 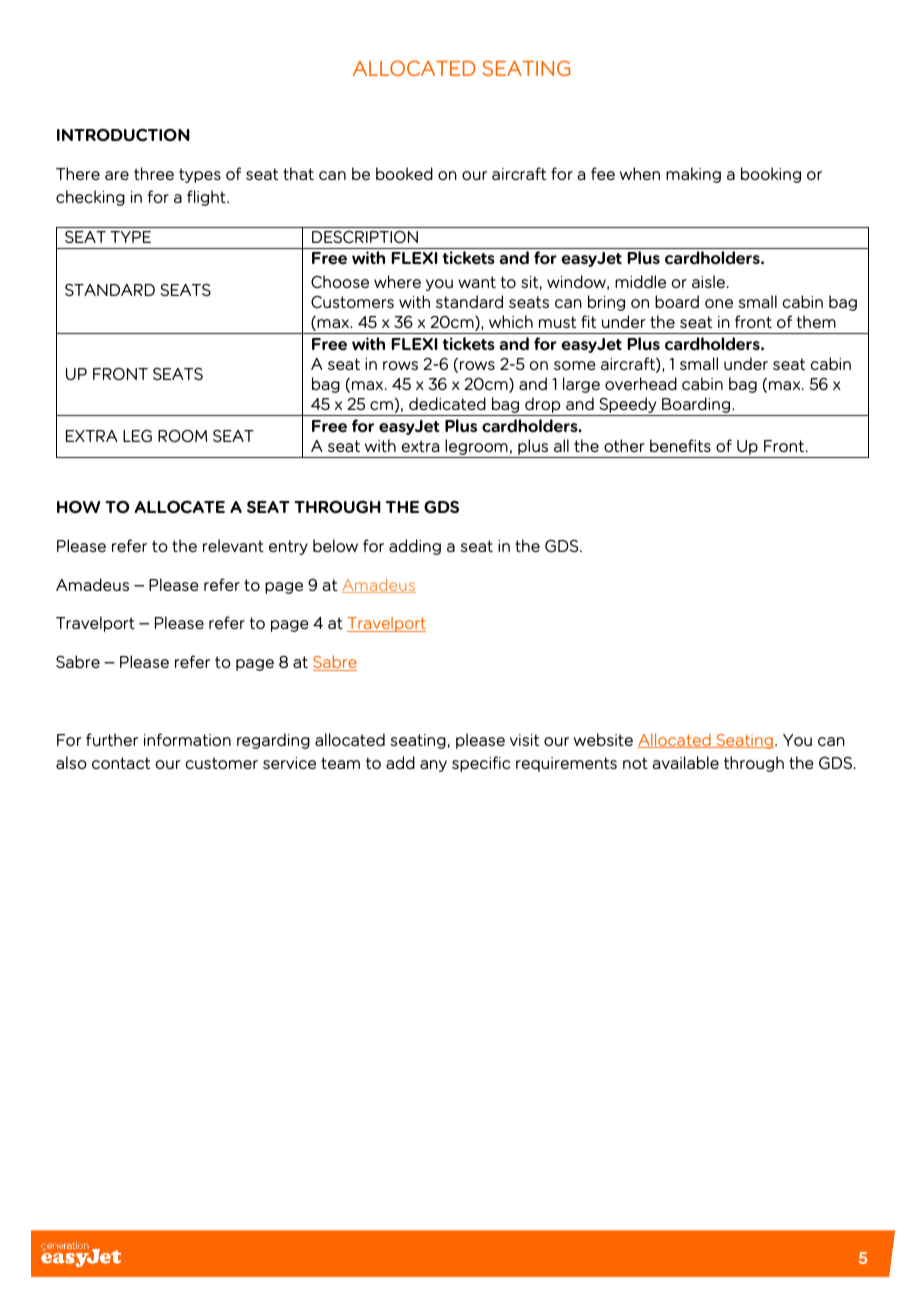 What do you see at coordinates (187, 739) in the page?
I see `information` at bounding box center [187, 739].
